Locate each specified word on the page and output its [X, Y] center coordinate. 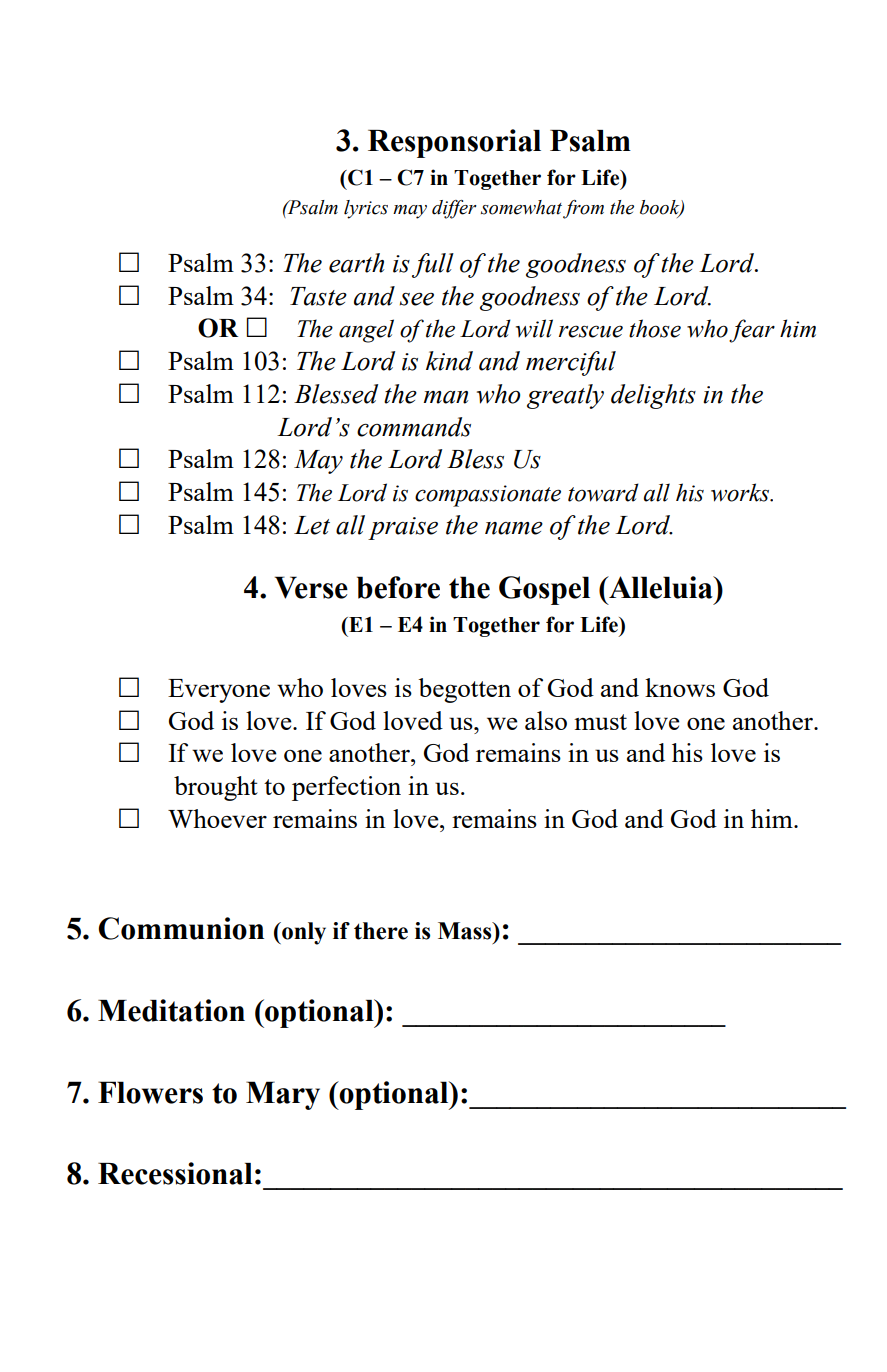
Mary [283, 1095]
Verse [311, 587]
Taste [318, 296]
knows [680, 687]
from [583, 209]
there [381, 931]
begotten [464, 690]
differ [454, 209]
